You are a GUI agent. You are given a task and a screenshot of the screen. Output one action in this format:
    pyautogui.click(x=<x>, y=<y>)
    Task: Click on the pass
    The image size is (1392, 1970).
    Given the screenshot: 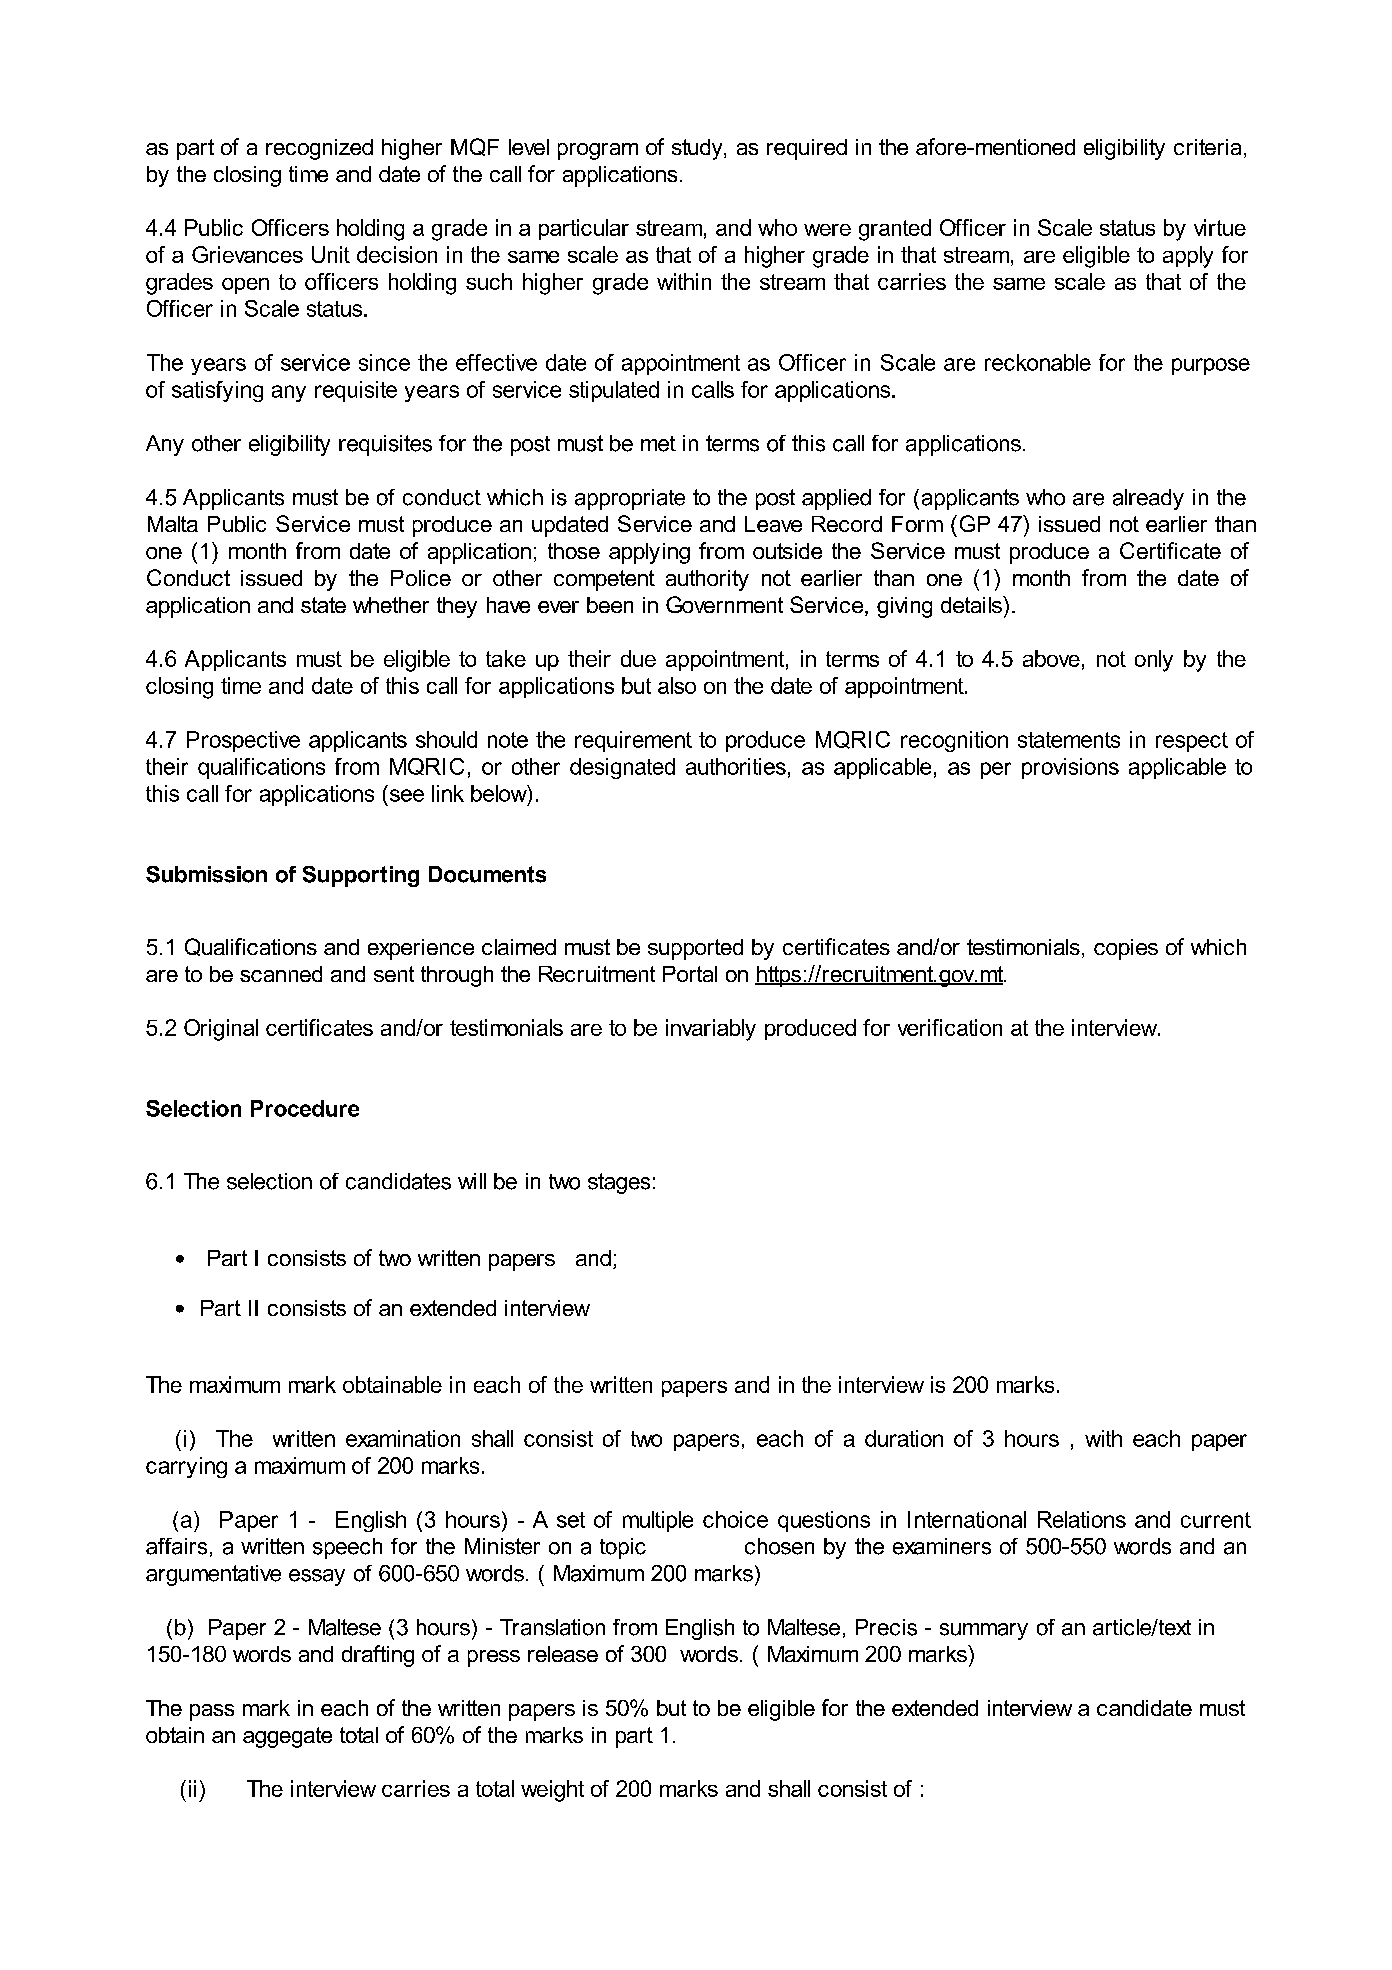 What is the action you would take?
    pyautogui.click(x=212, y=1712)
